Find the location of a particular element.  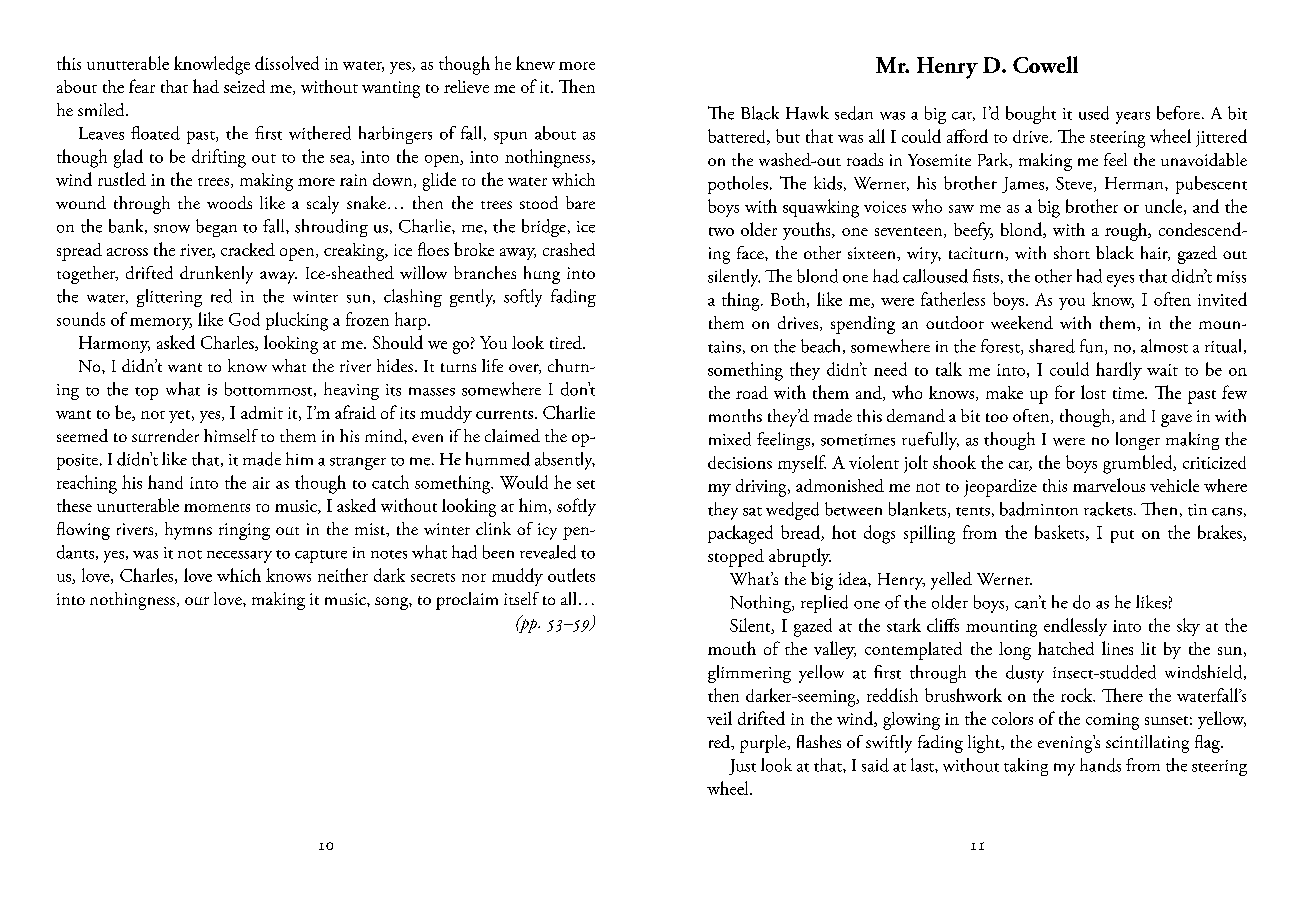

short is located at coordinates (1072, 252).
